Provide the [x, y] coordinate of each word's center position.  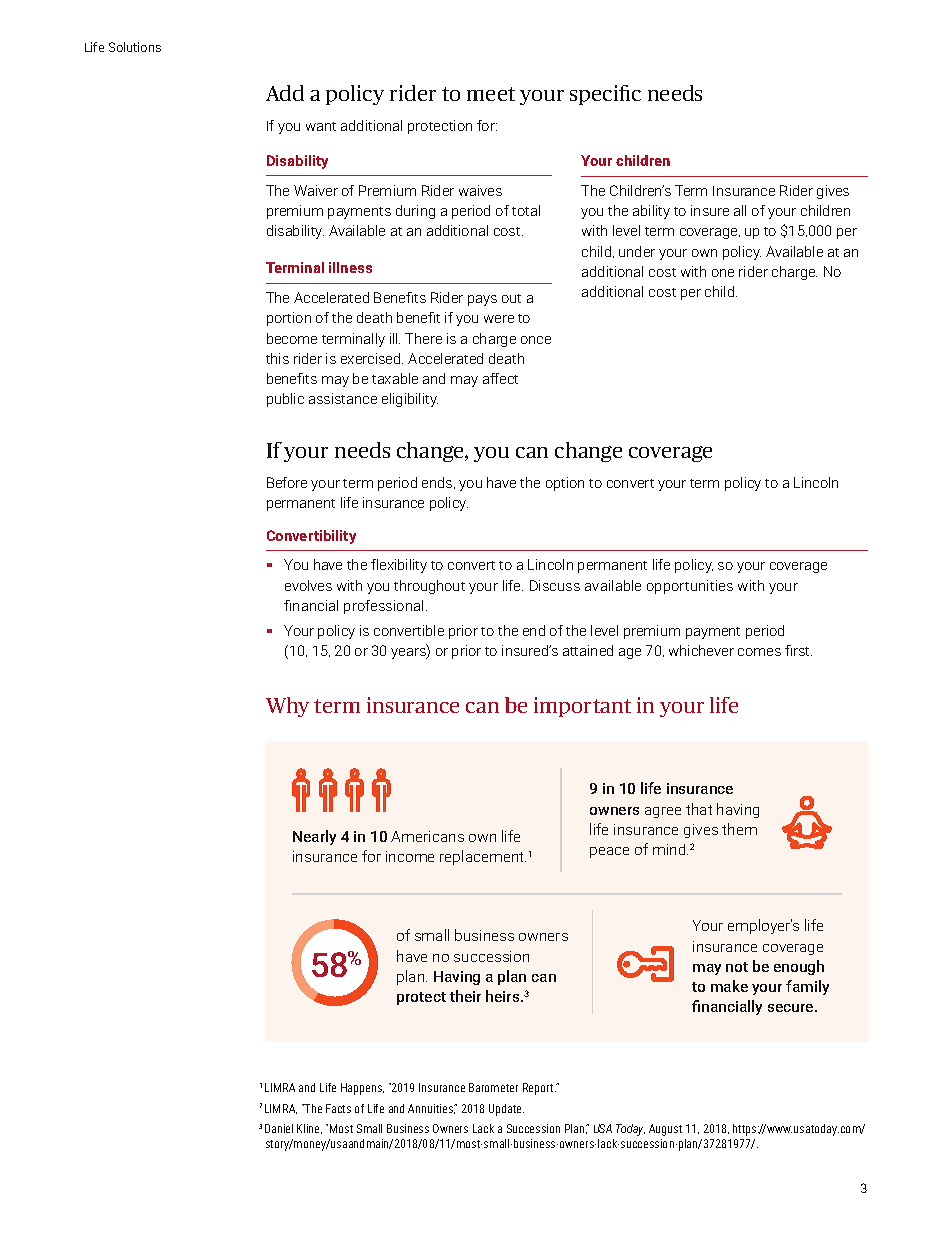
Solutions [135, 47]
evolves [308, 585]
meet [491, 94]
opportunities [690, 587]
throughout [429, 587]
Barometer [493, 1087]
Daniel [279, 1128]
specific [605, 95]
